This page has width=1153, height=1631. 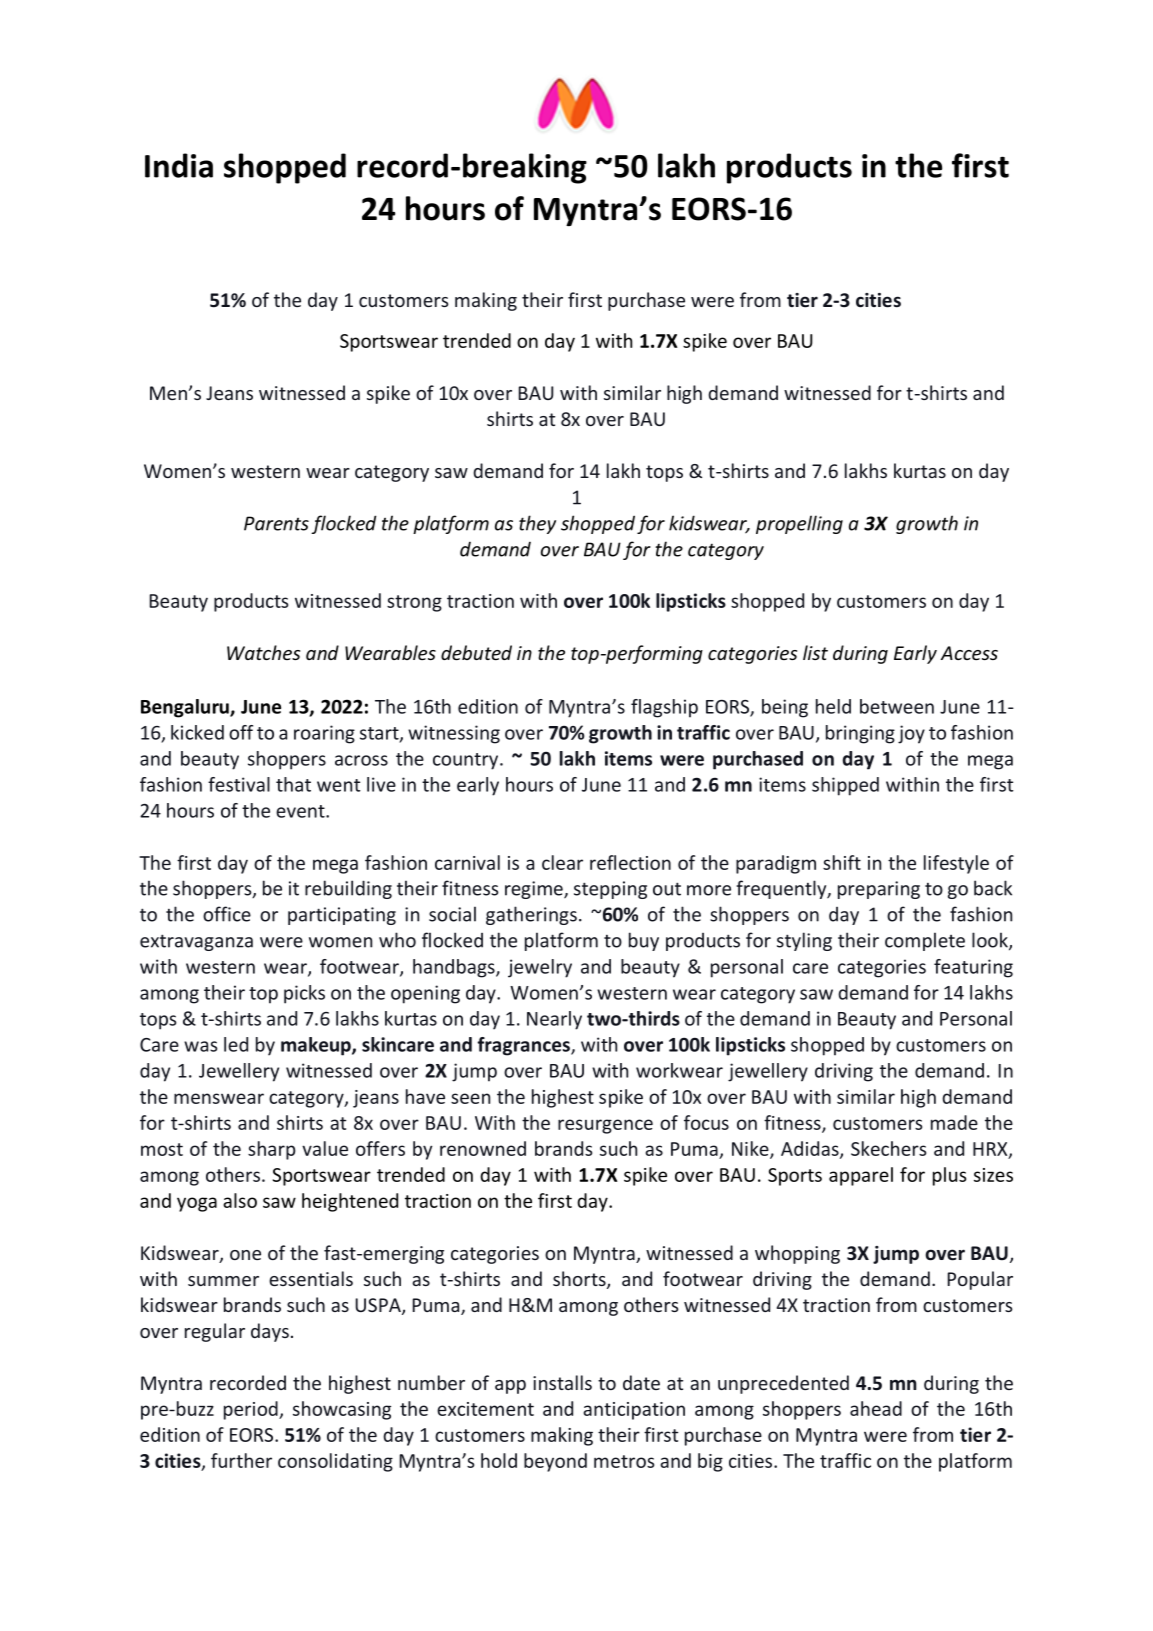 I want to click on beyond, so click(x=555, y=1462).
